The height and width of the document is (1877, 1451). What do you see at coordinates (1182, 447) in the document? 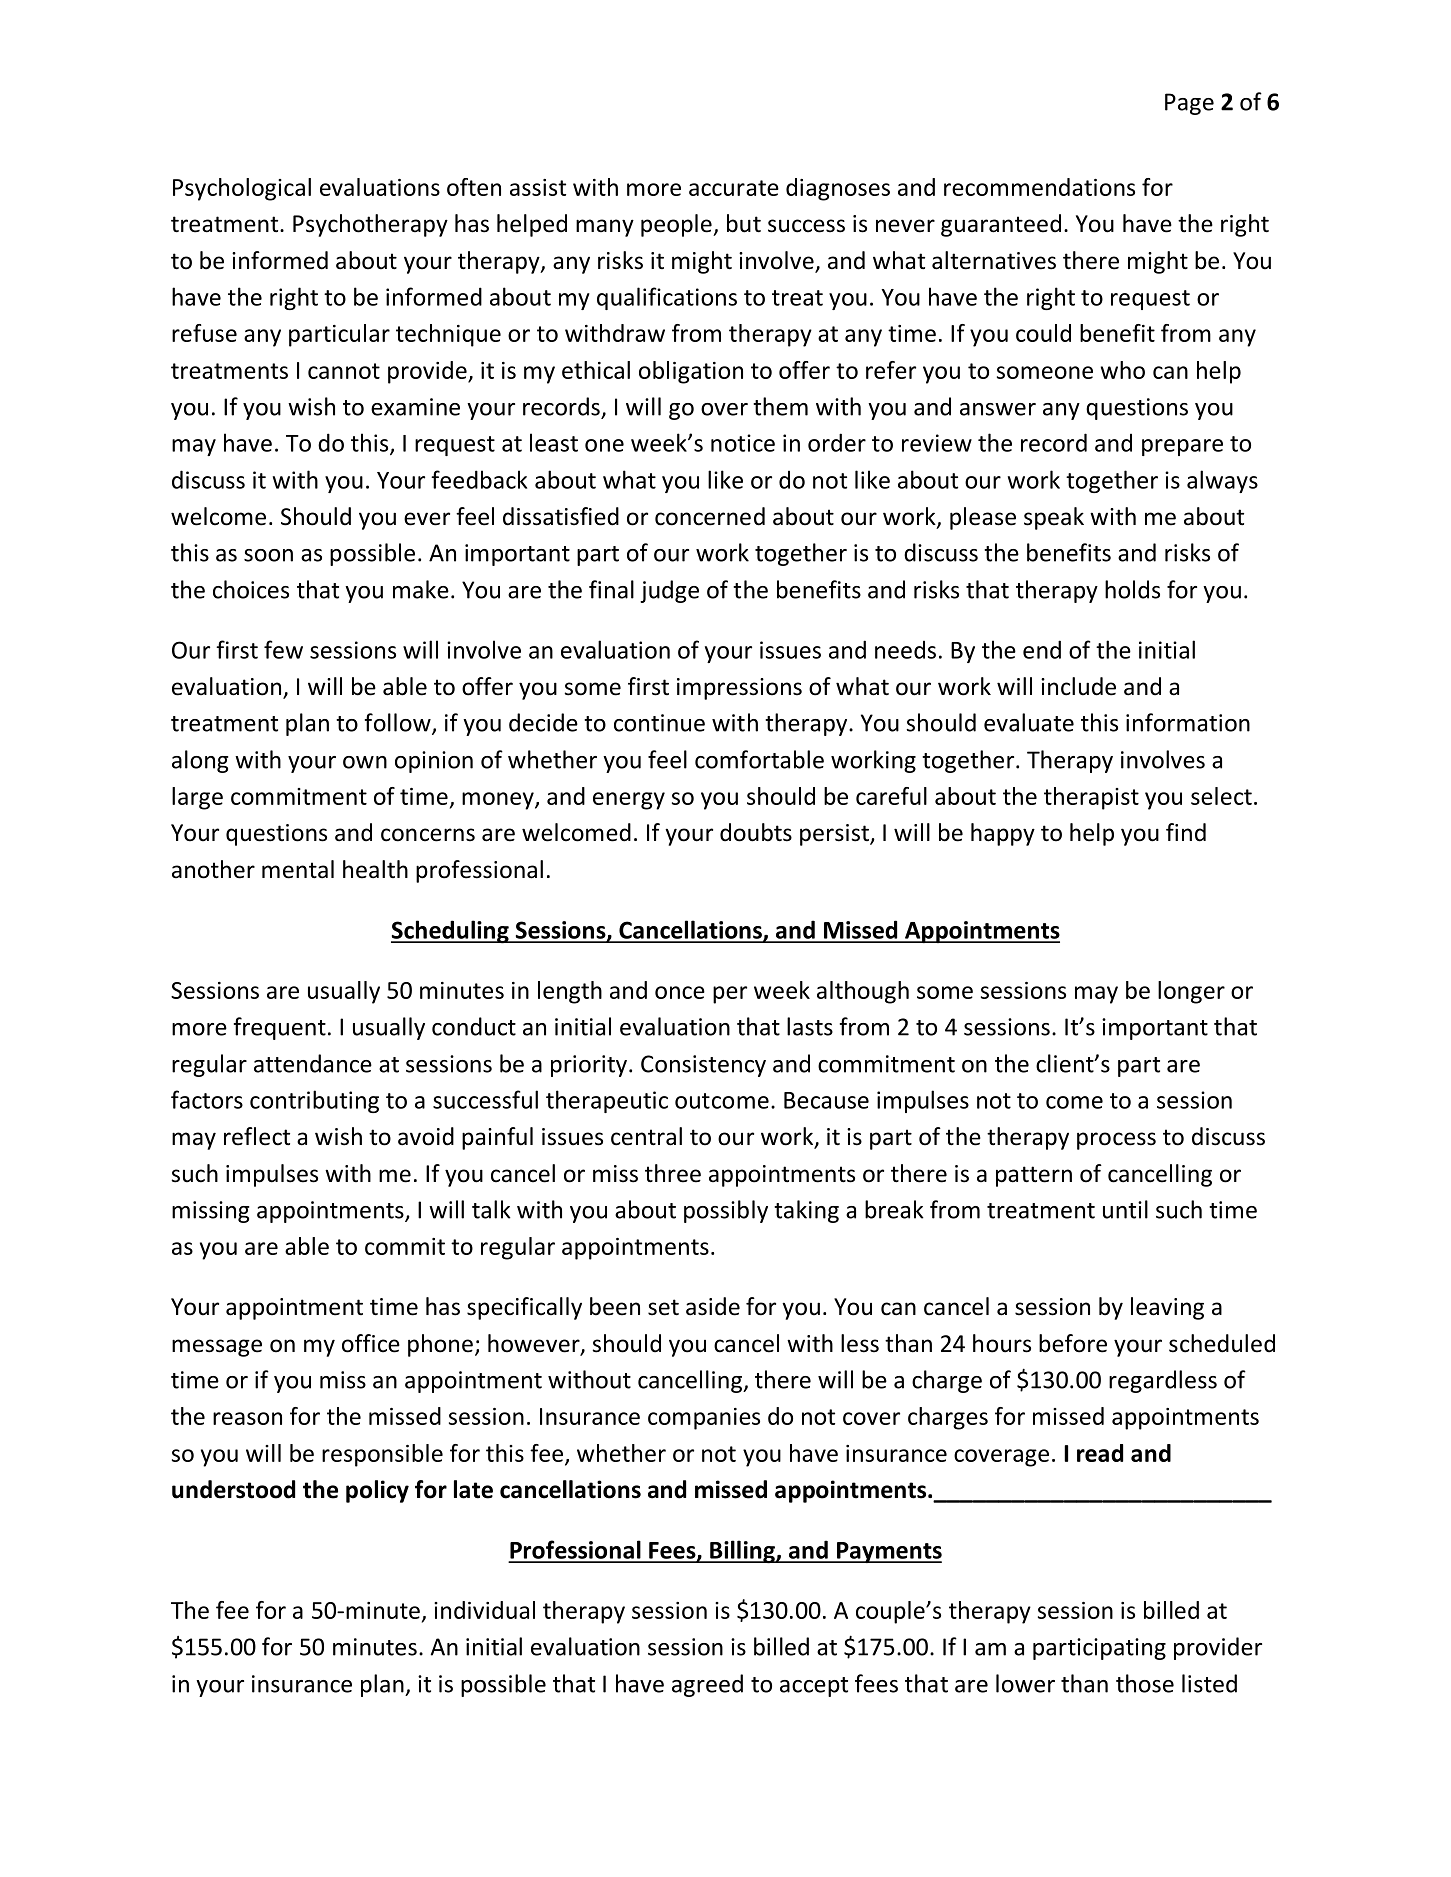
I see `prepare` at bounding box center [1182, 447].
